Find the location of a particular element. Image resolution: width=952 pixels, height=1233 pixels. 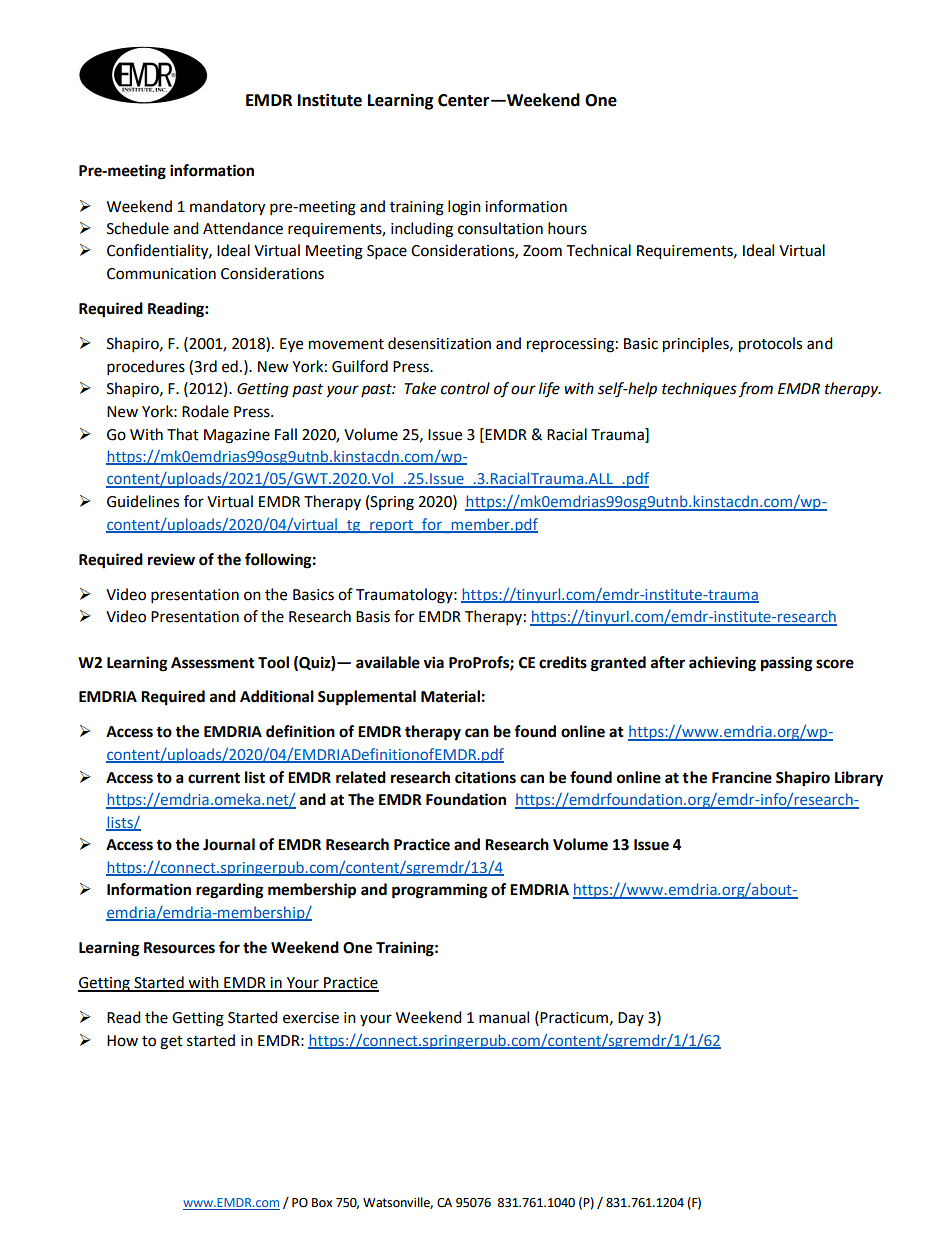

Francine is located at coordinates (742, 777).
